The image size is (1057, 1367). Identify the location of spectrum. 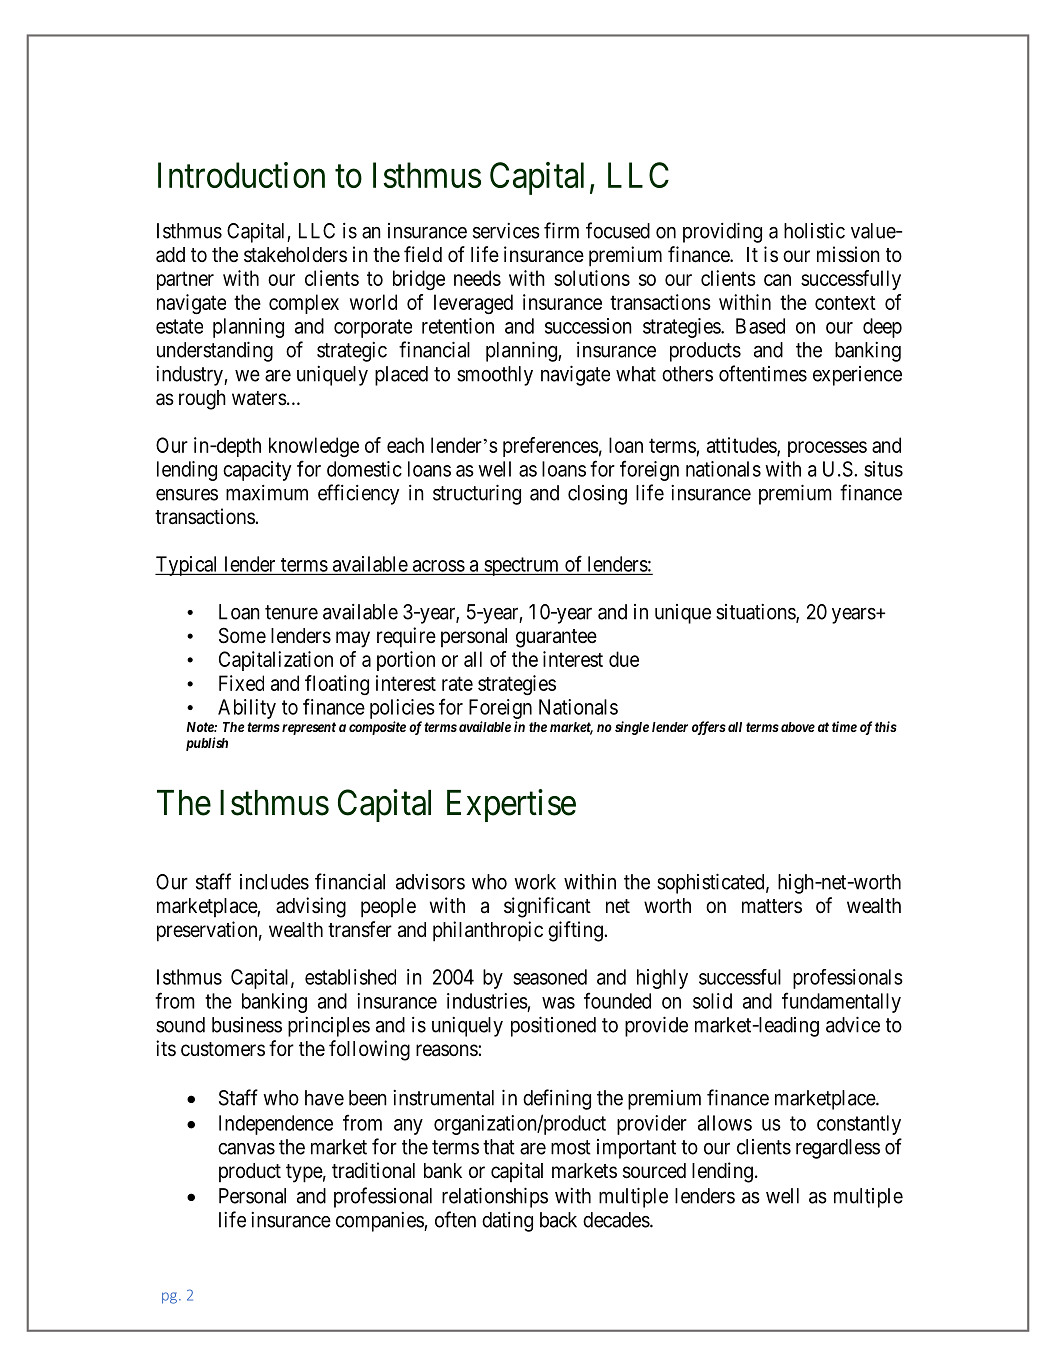
(522, 566).
